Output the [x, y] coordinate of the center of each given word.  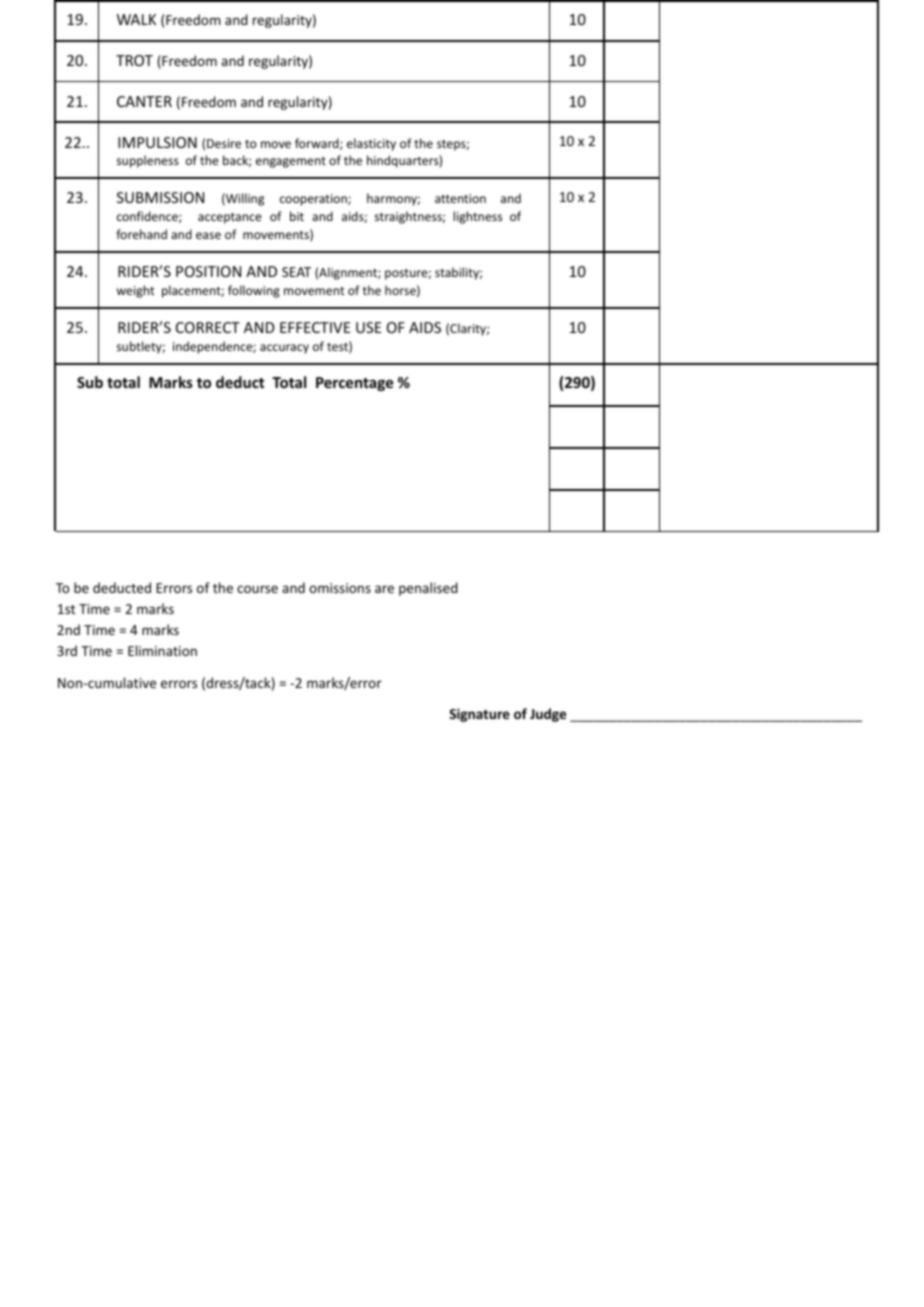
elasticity [371, 144]
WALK [136, 19]
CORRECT [208, 327]
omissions [340, 588]
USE [368, 327]
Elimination [162, 650]
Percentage [354, 384]
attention [460, 198]
